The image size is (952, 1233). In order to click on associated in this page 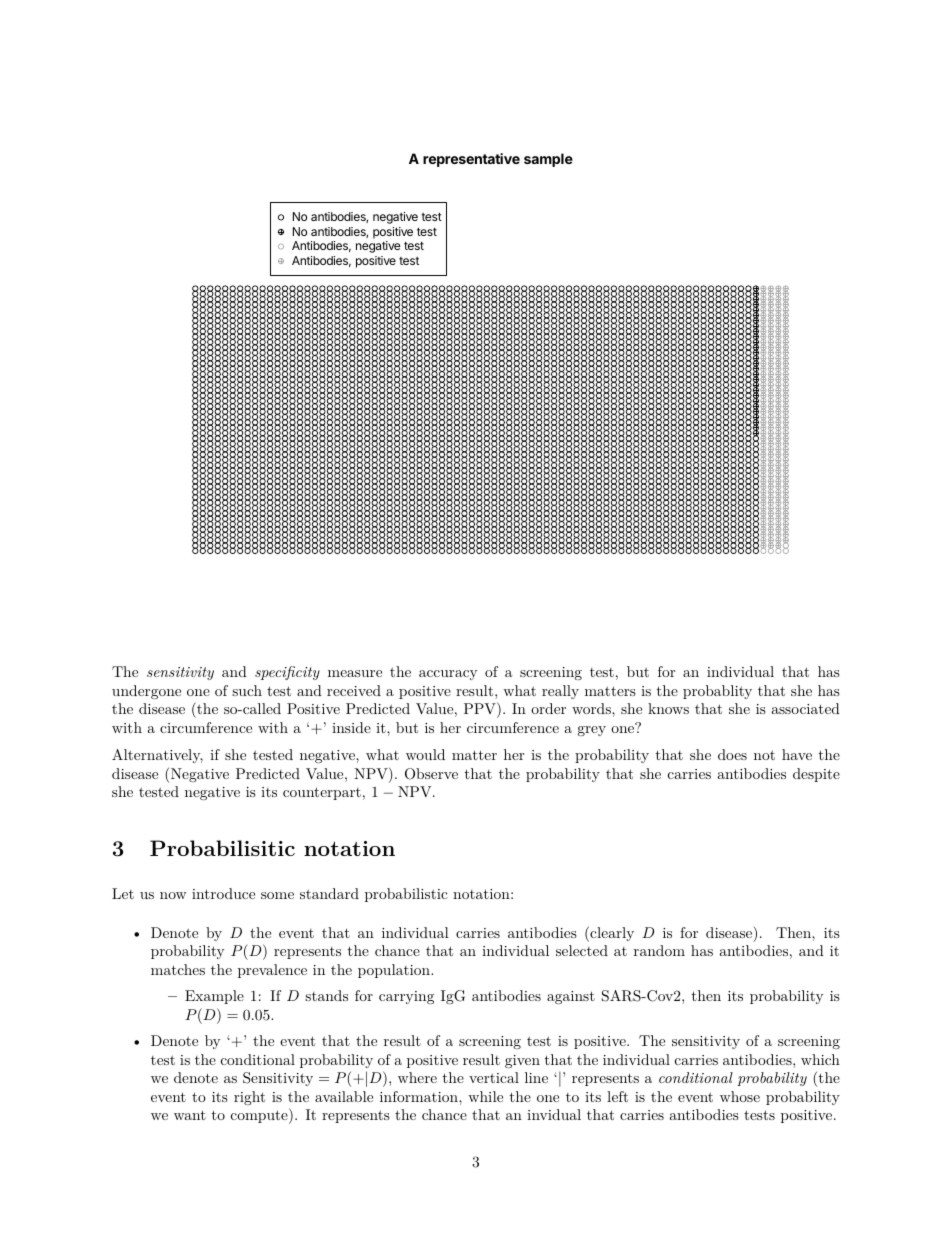, I will do `click(806, 708)`.
